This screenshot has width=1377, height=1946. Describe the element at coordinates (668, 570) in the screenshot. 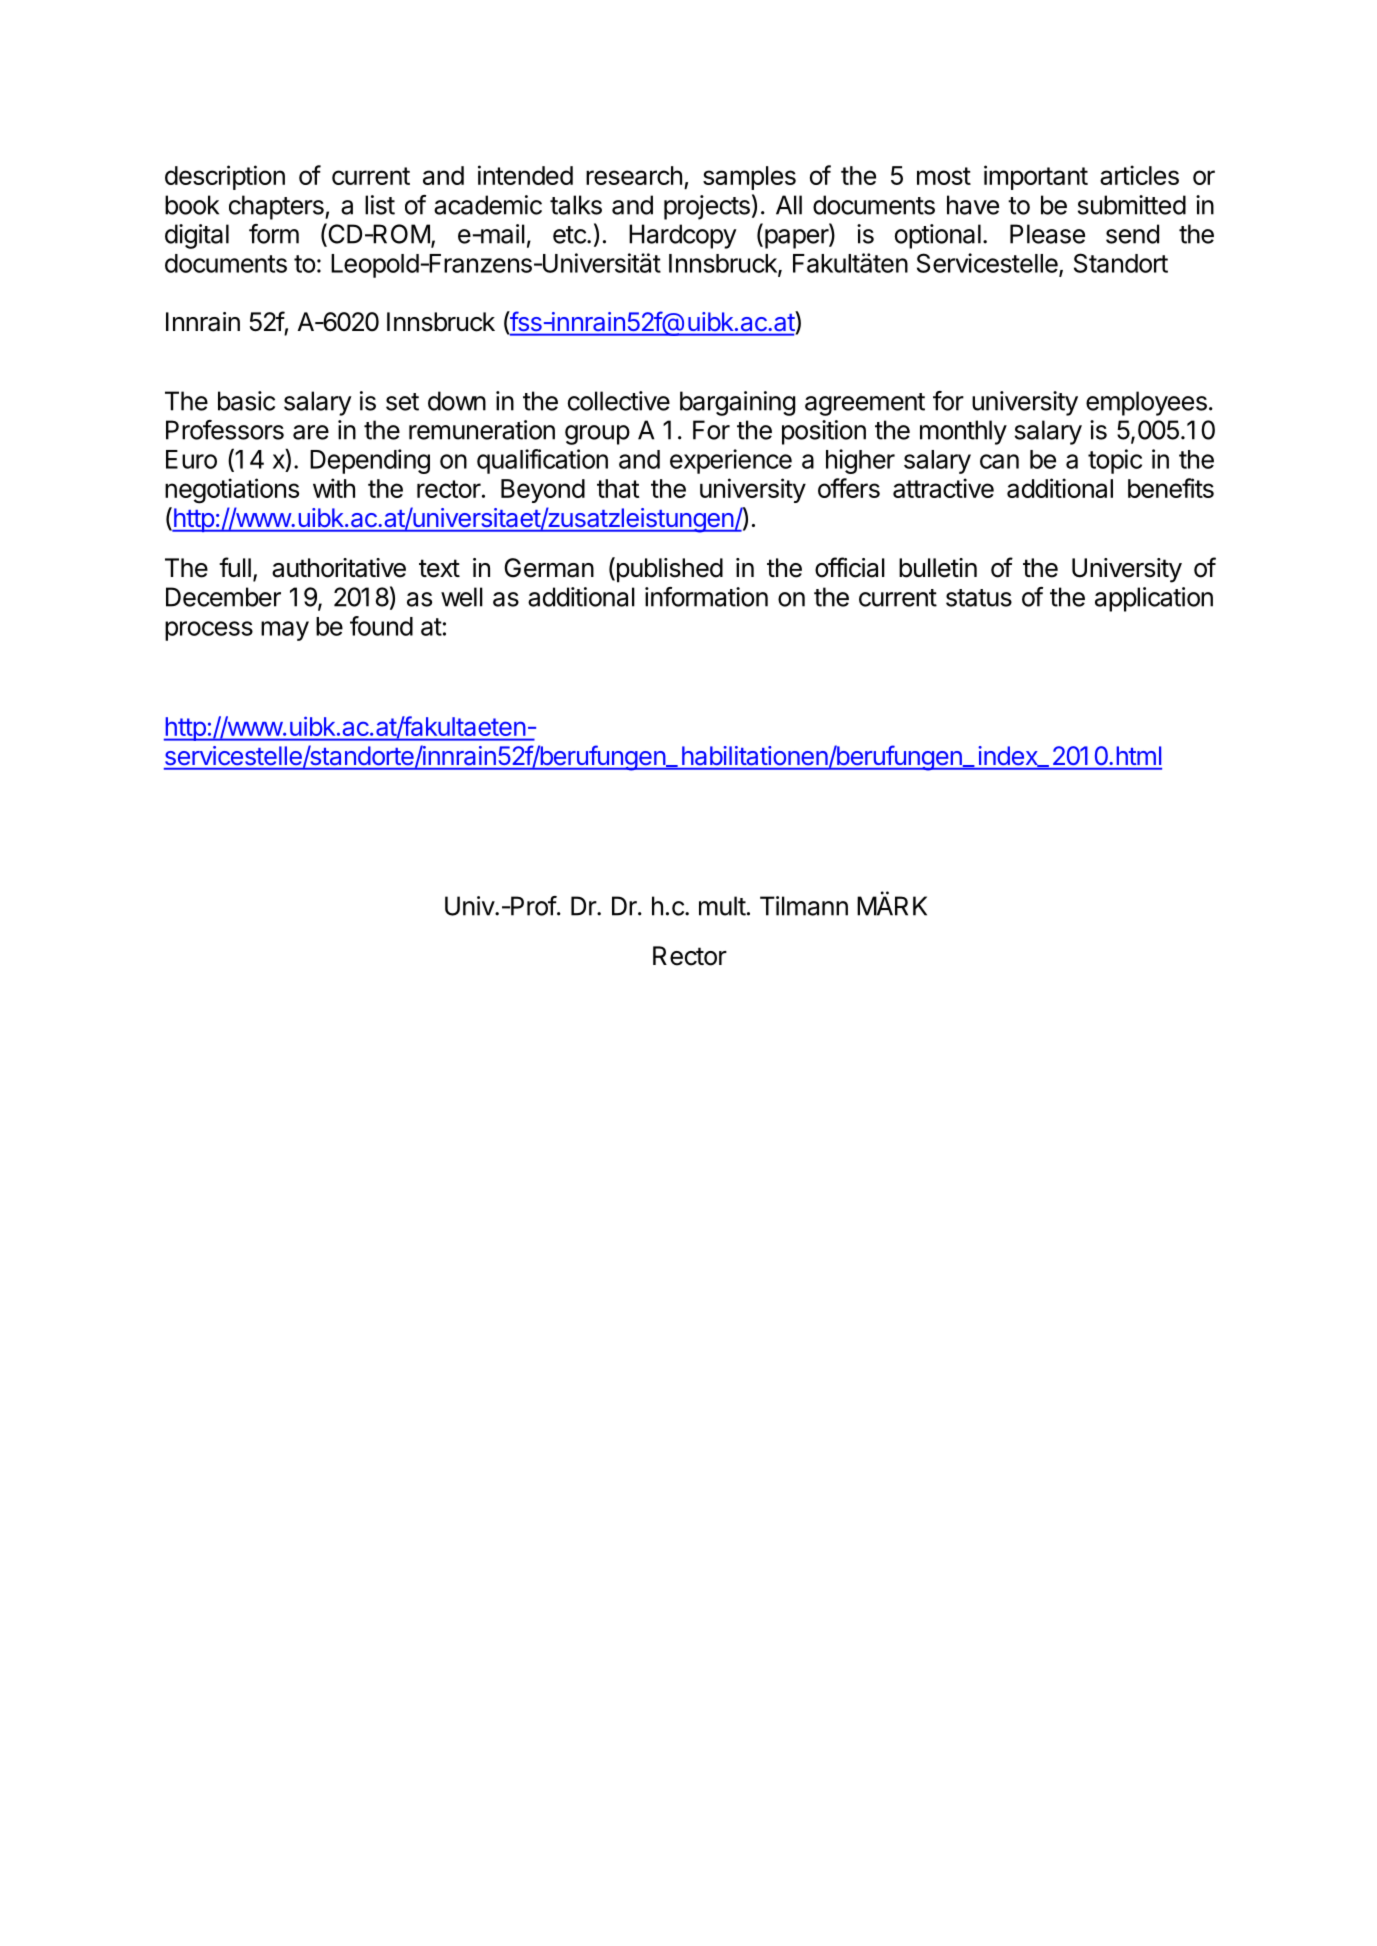

I see `published` at that location.
